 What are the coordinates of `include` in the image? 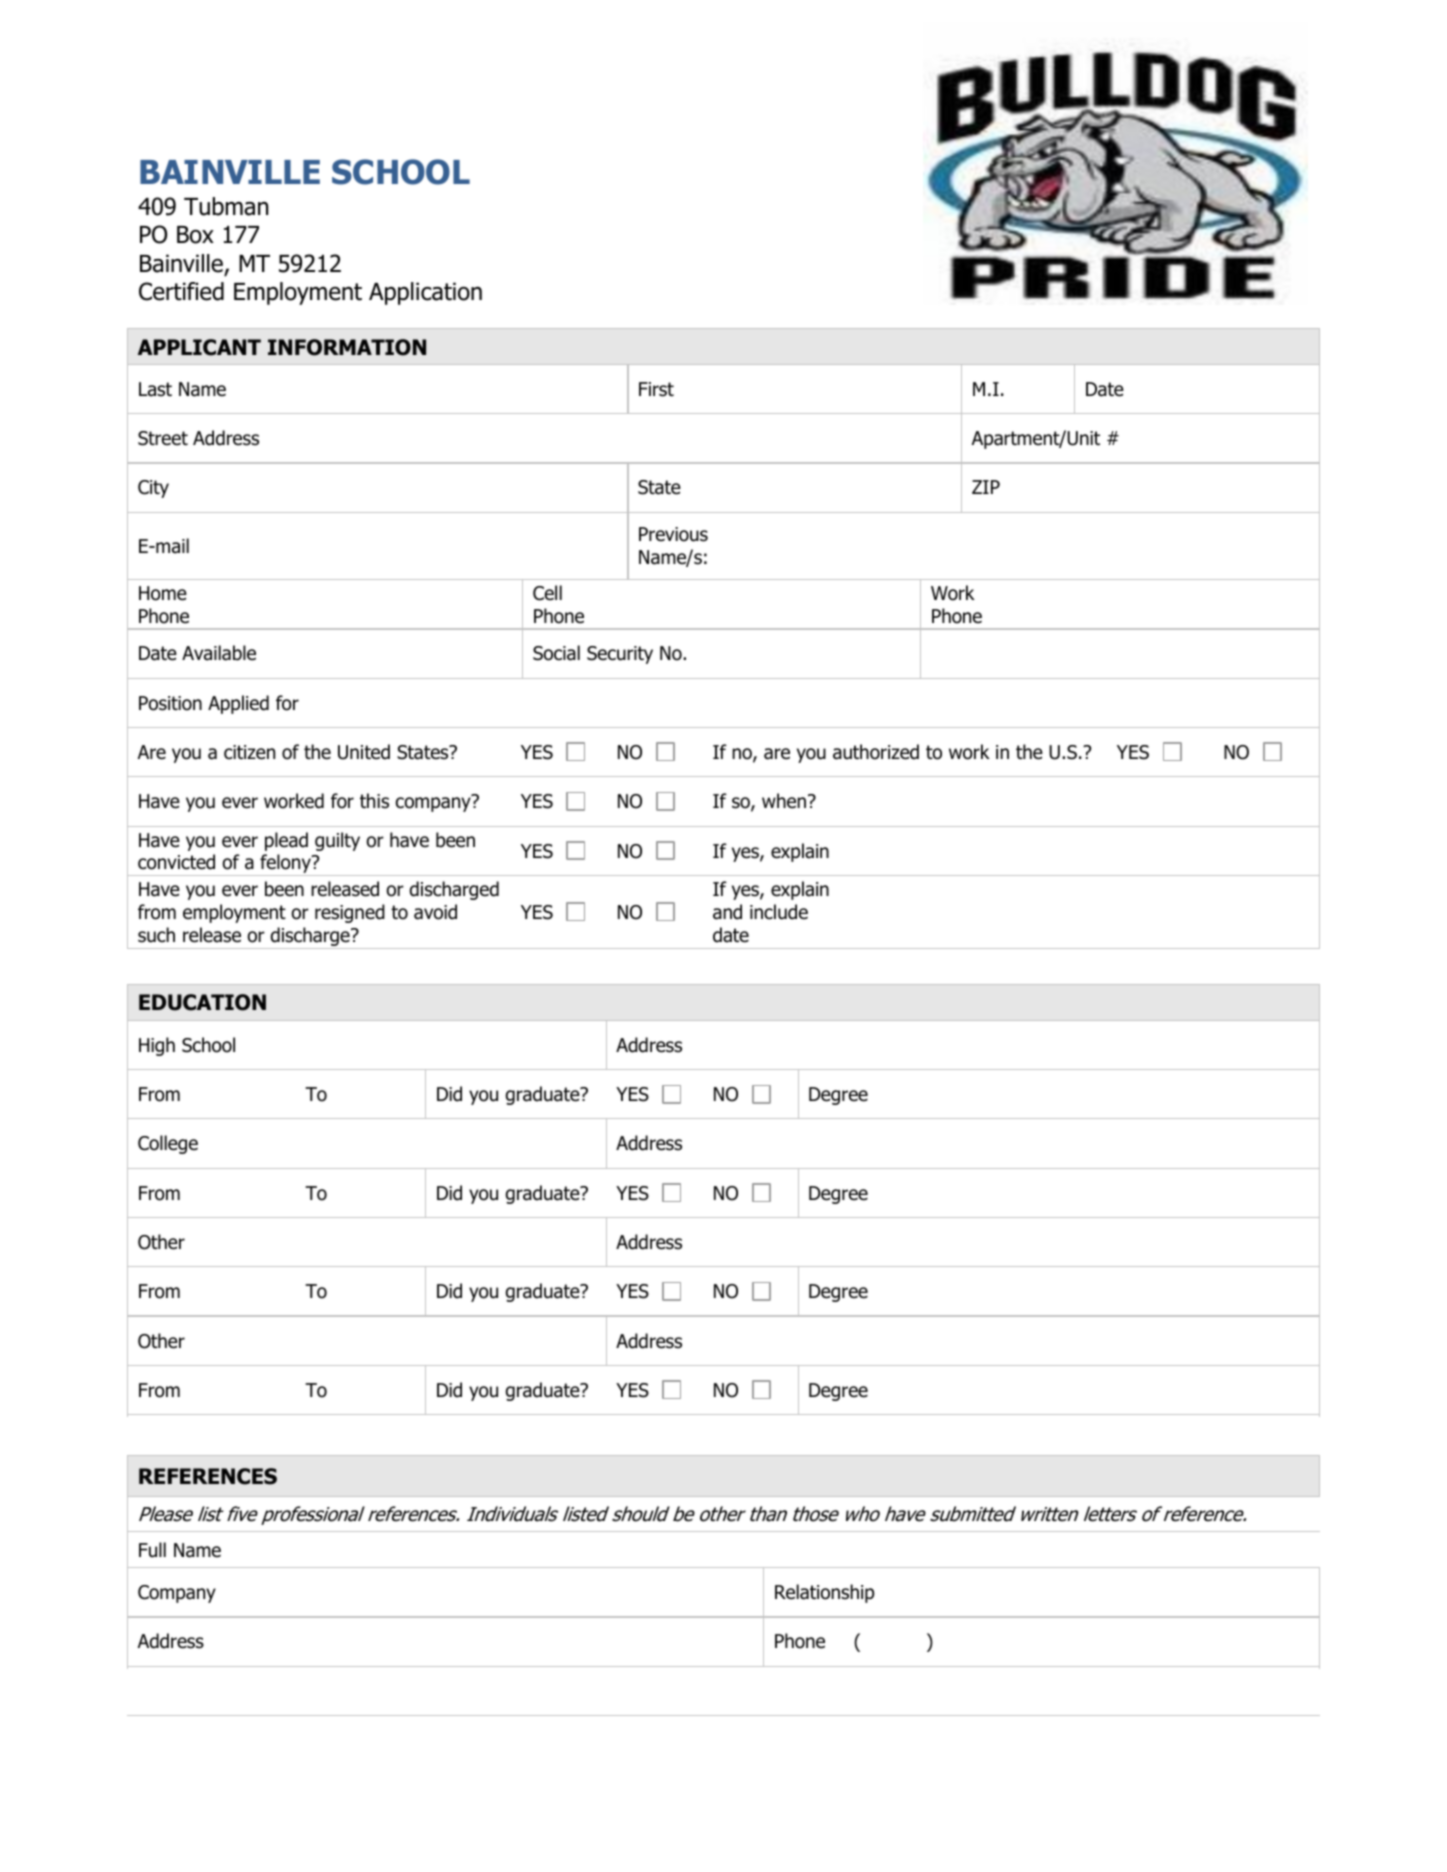 It's located at (779, 912).
